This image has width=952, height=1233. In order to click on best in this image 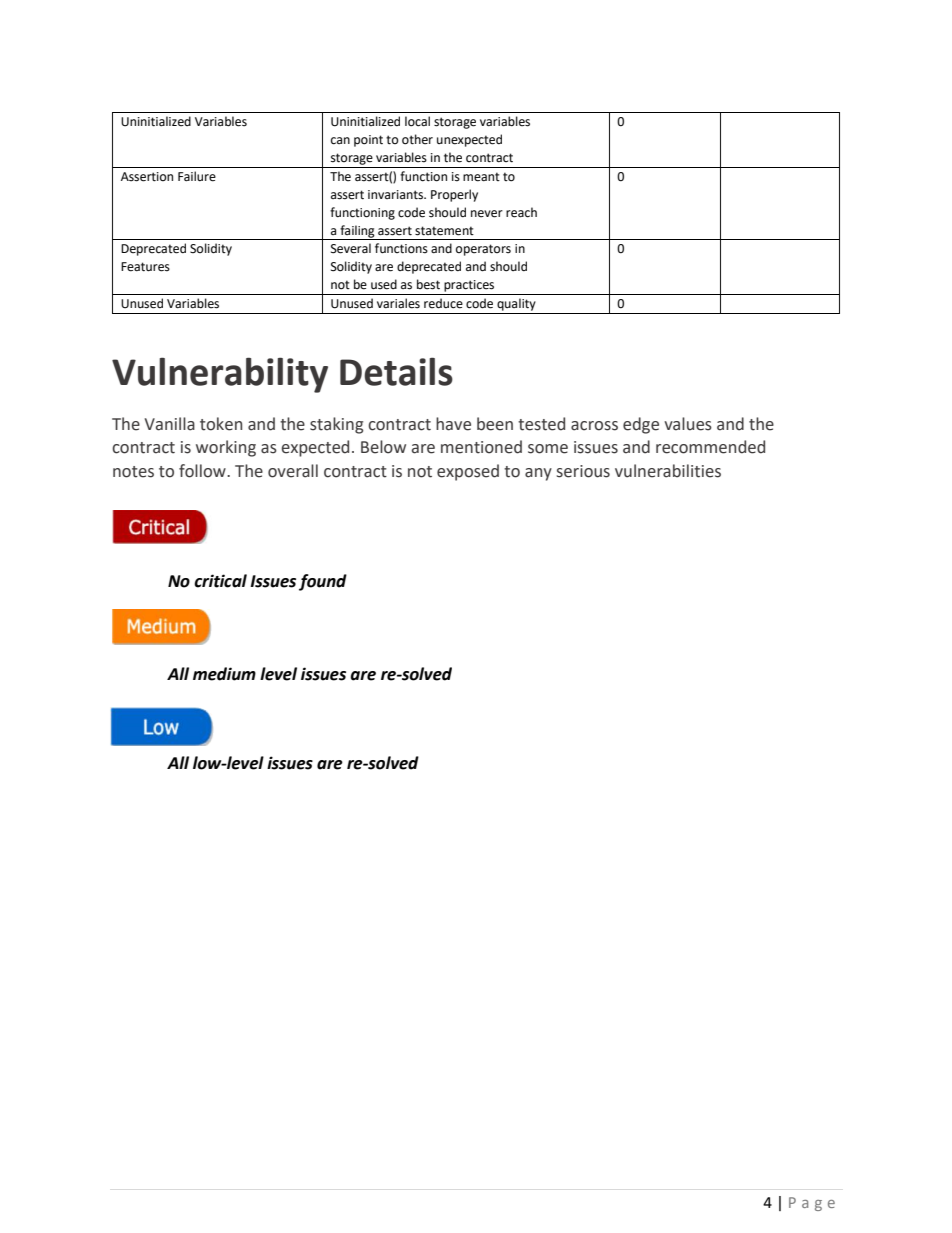, I will do `click(428, 284)`.
